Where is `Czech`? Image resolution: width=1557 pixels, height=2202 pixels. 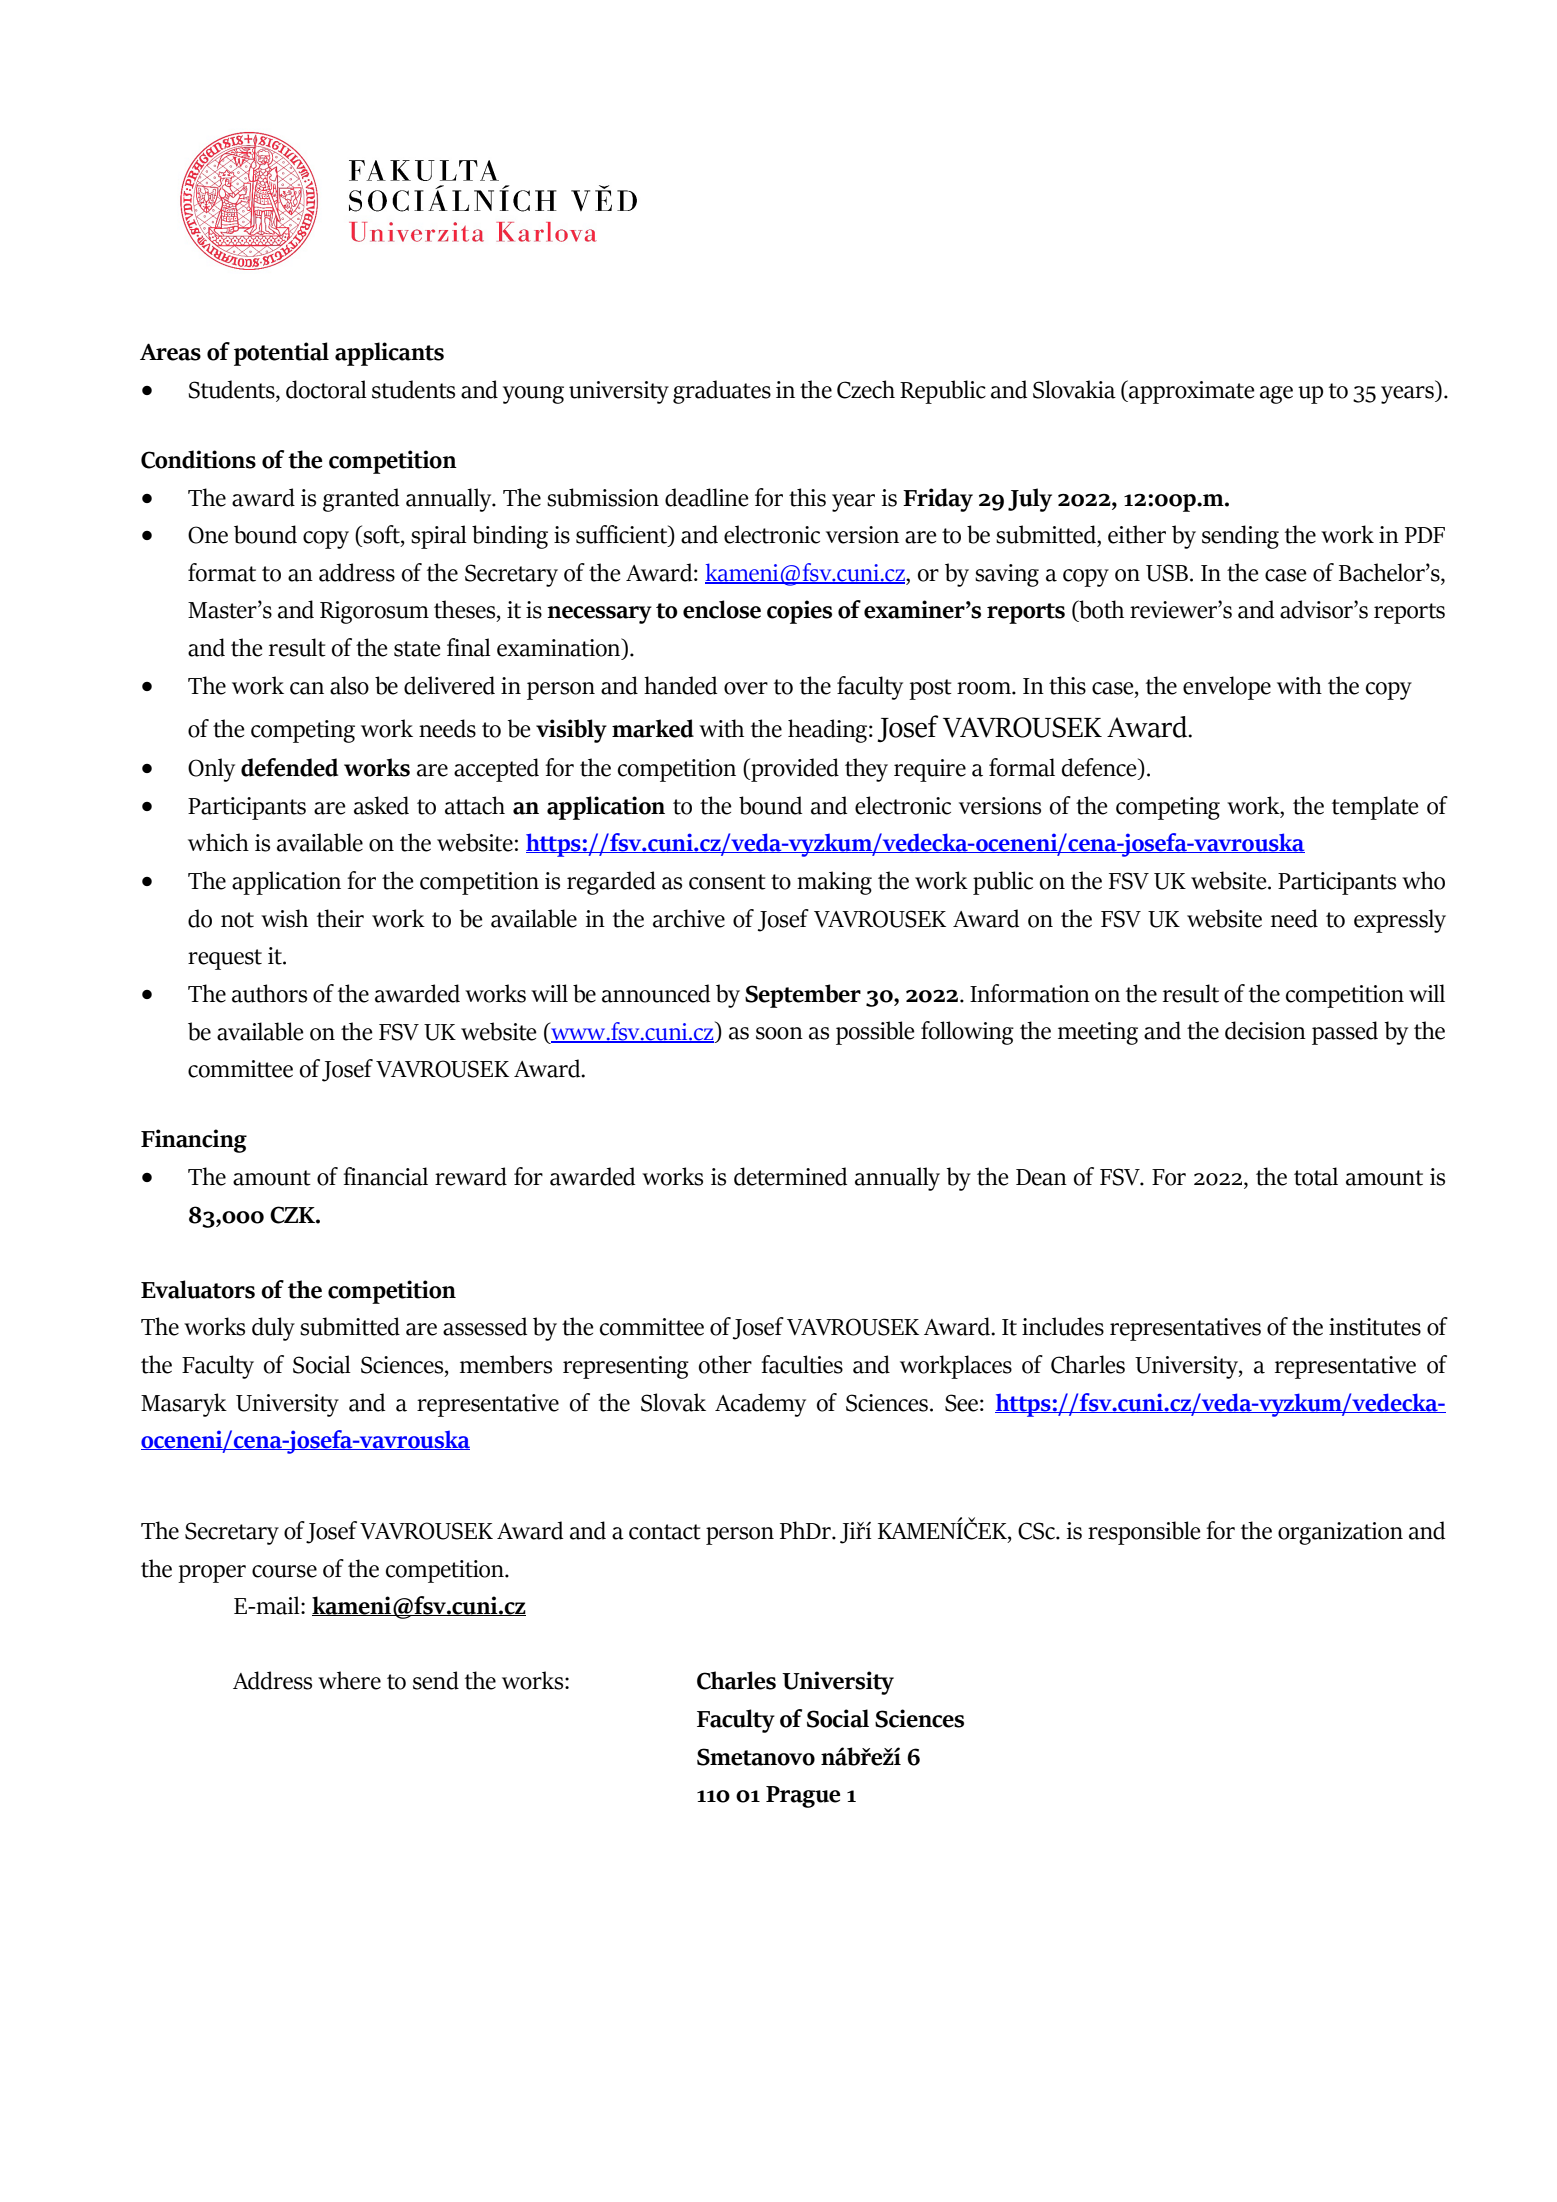
Czech is located at coordinates (866, 389).
